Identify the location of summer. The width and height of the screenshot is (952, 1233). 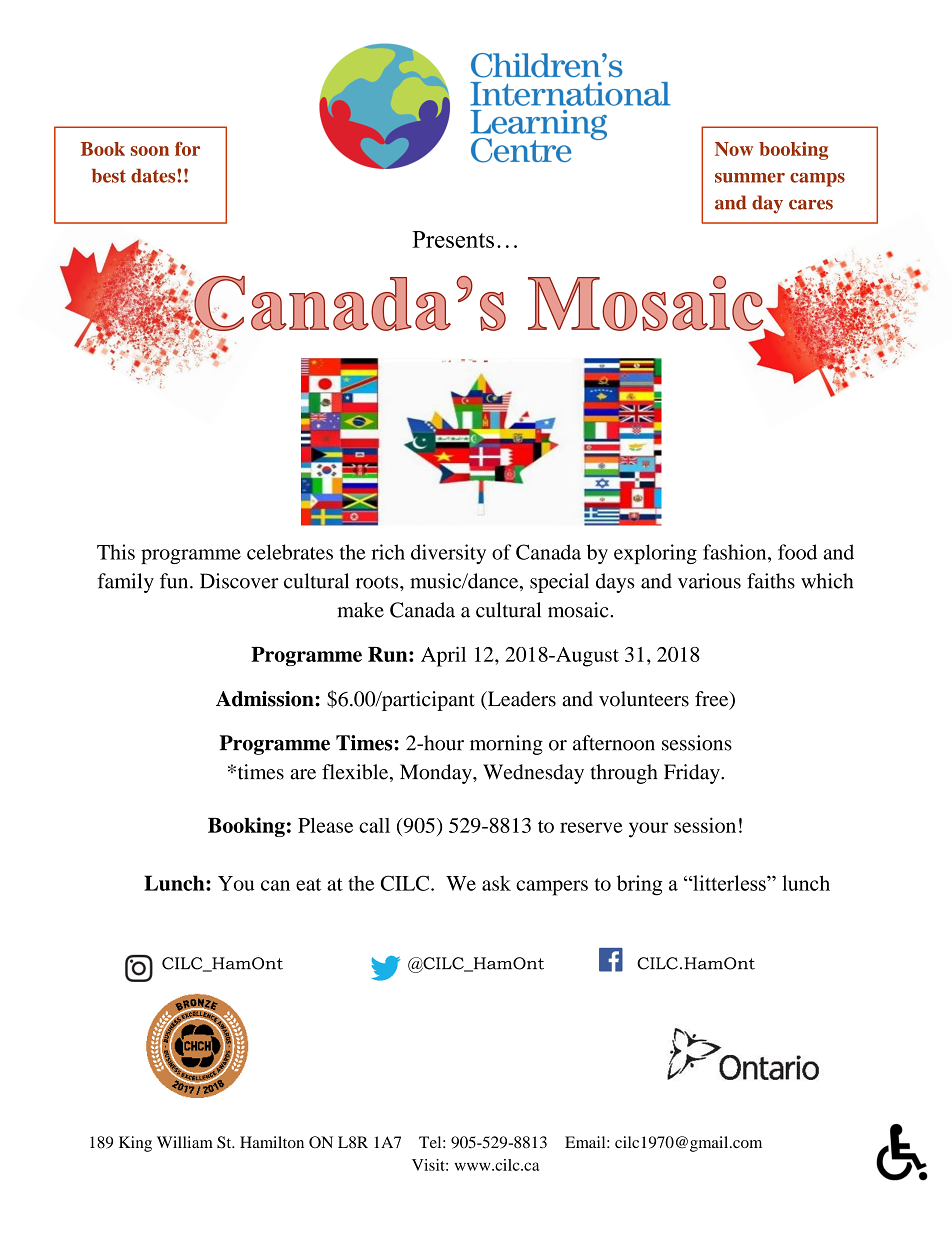
(750, 178).
